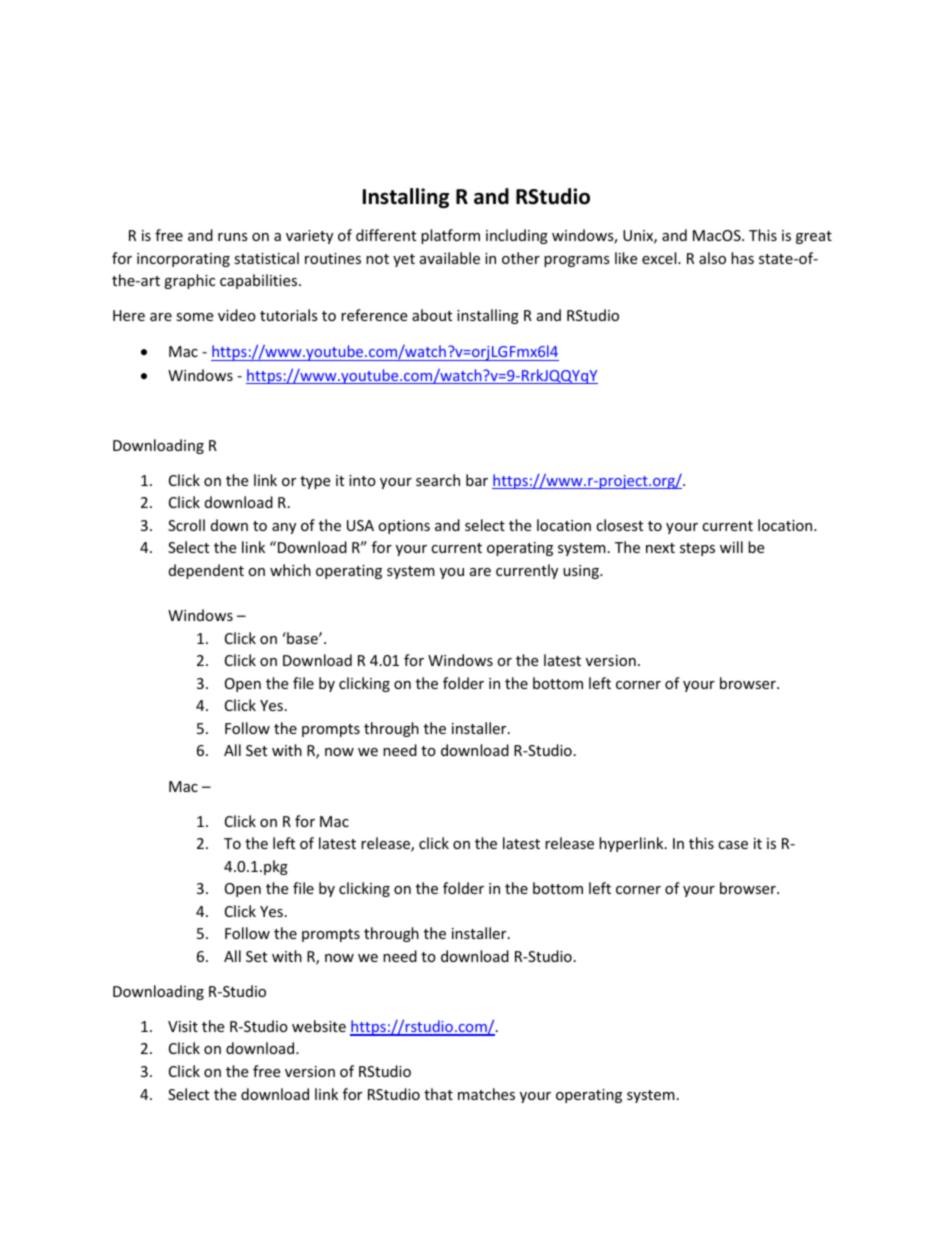 The image size is (952, 1233). What do you see at coordinates (183, 1026) in the document?
I see `Visit` at bounding box center [183, 1026].
